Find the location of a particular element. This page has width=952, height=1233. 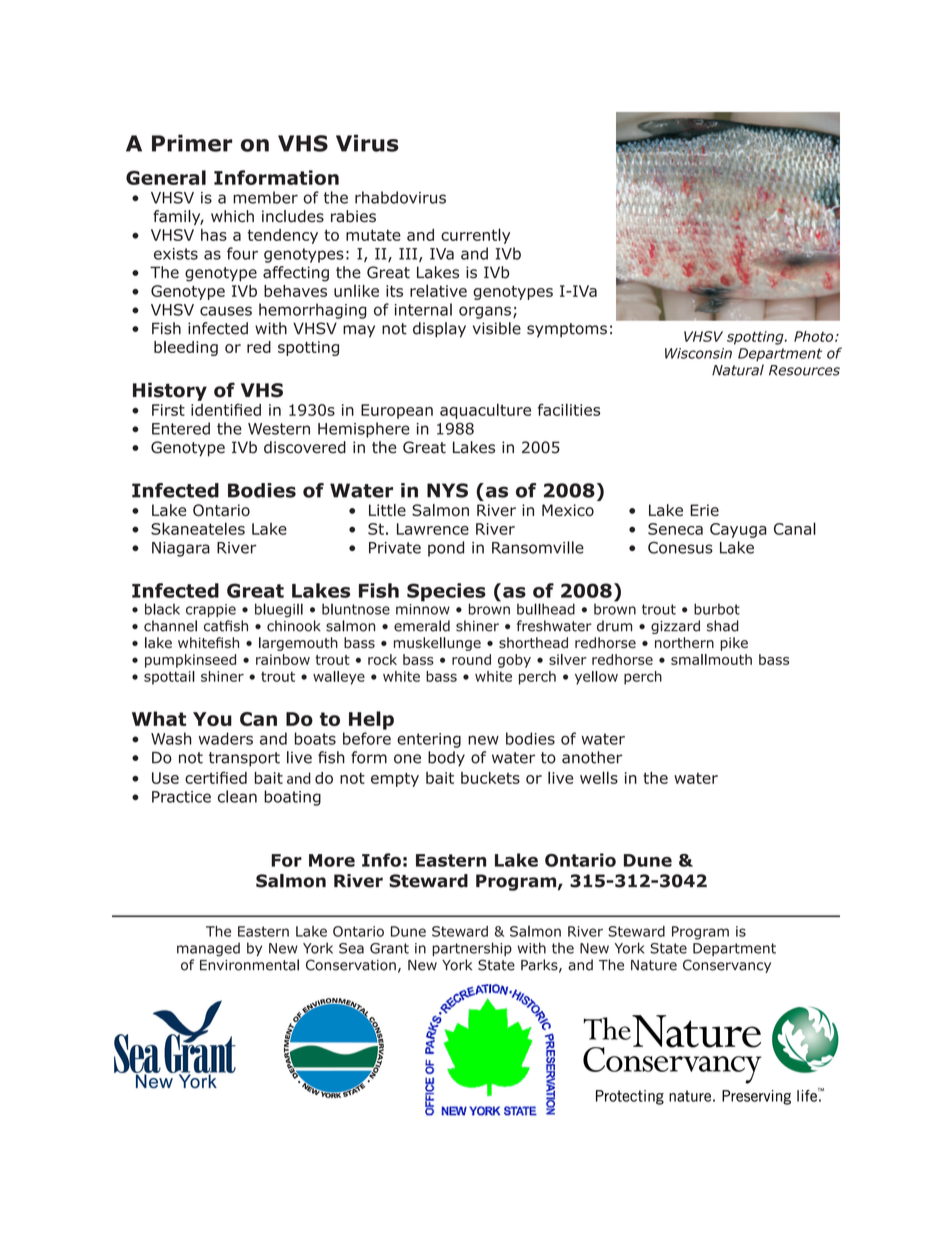

Natural is located at coordinates (738, 370).
